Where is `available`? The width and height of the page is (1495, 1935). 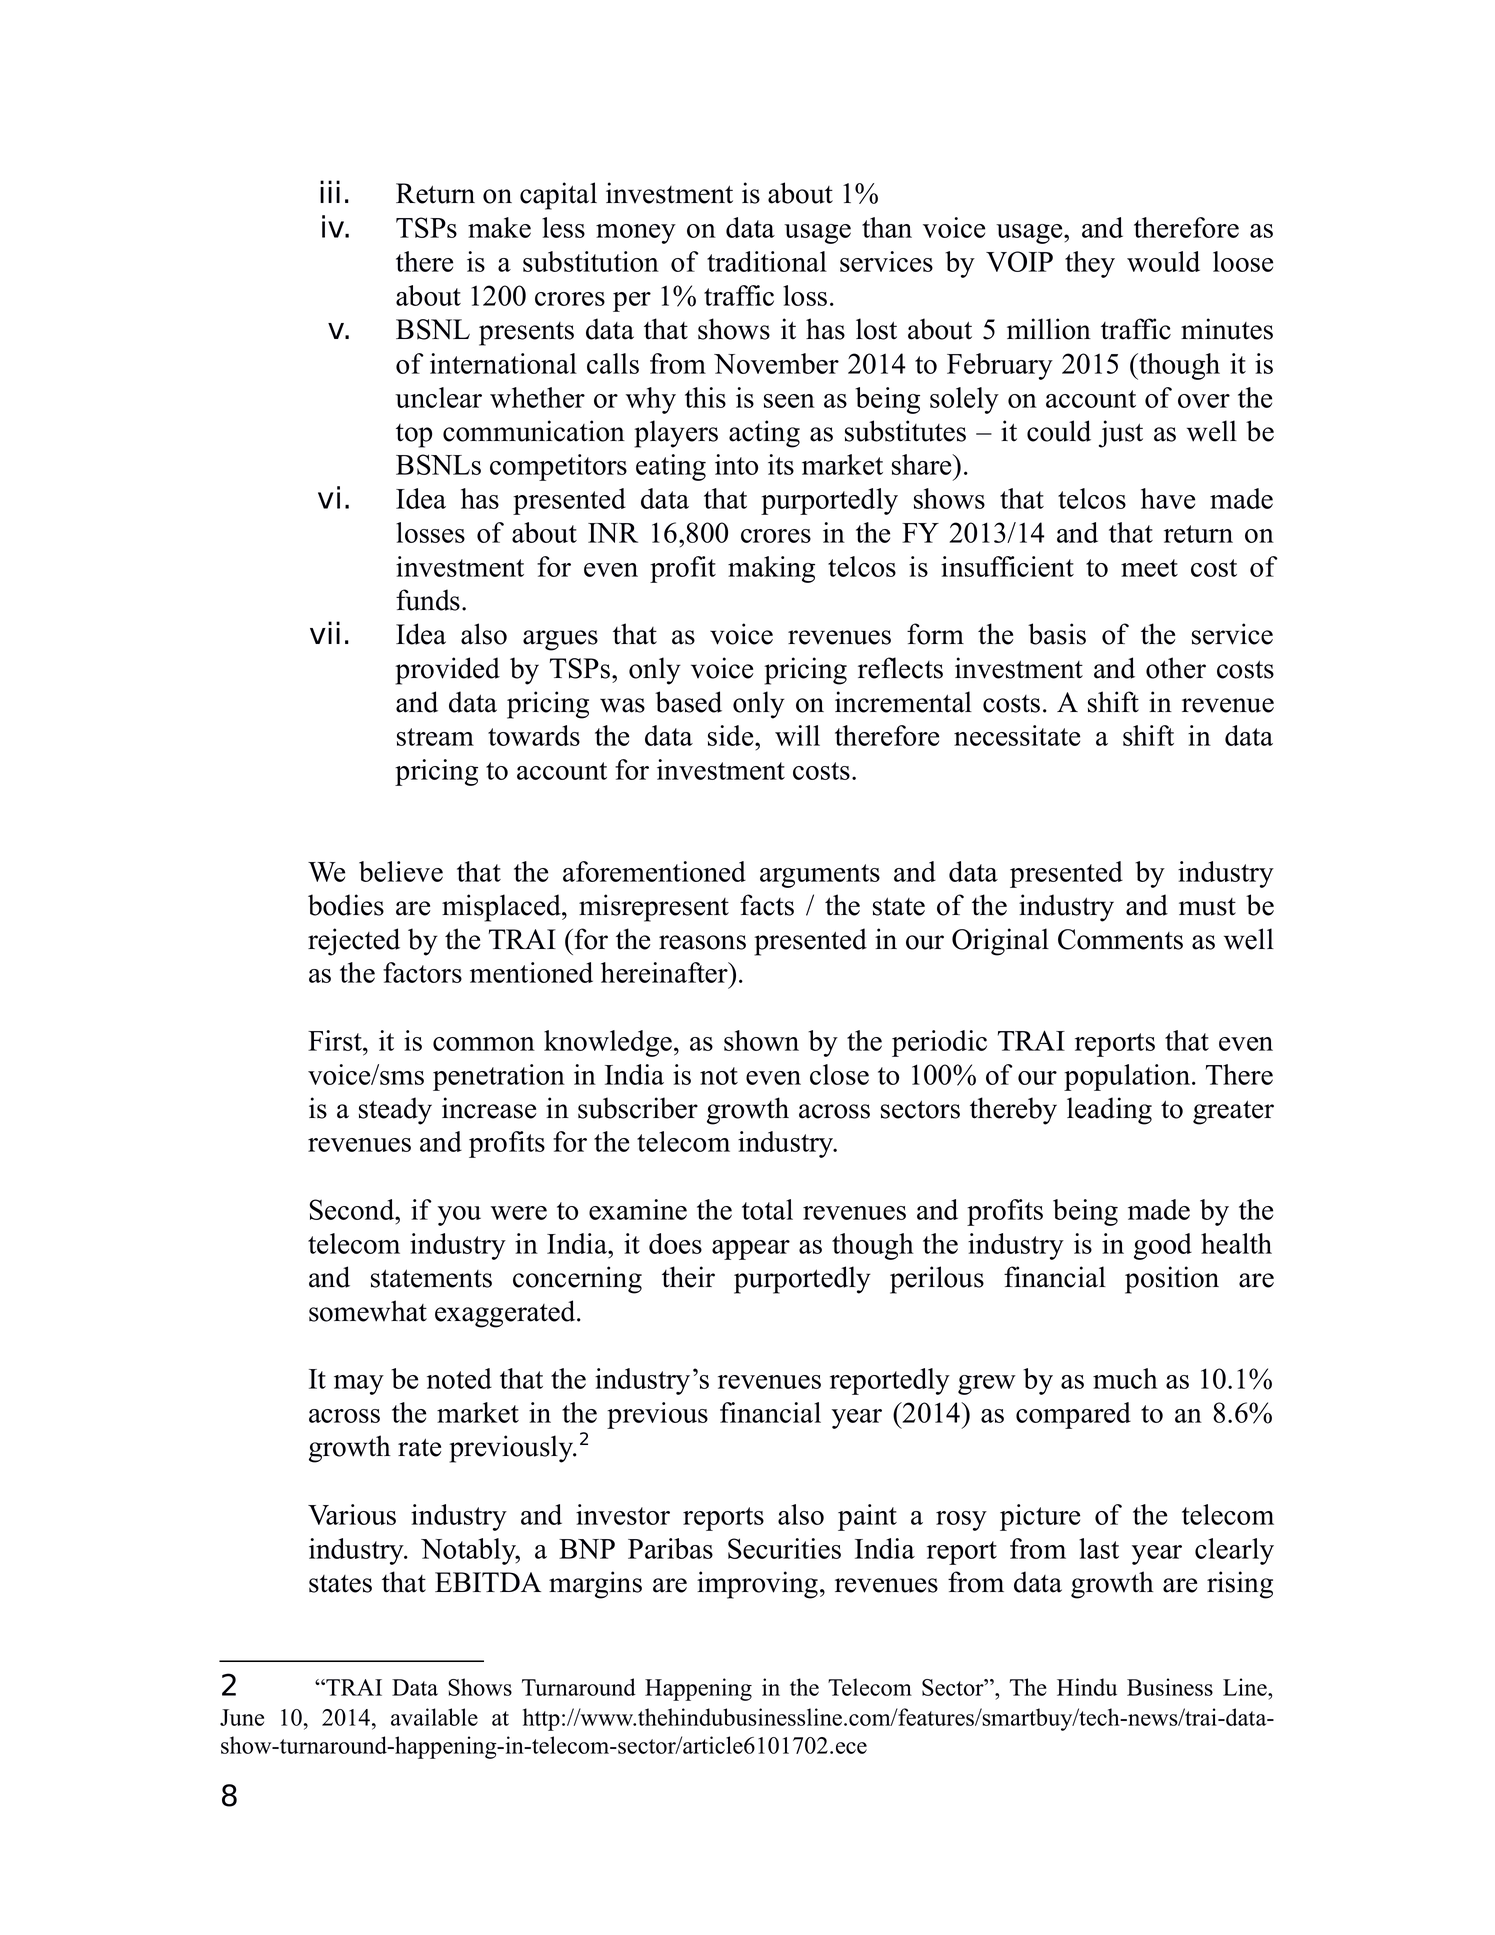 available is located at coordinates (434, 1717).
